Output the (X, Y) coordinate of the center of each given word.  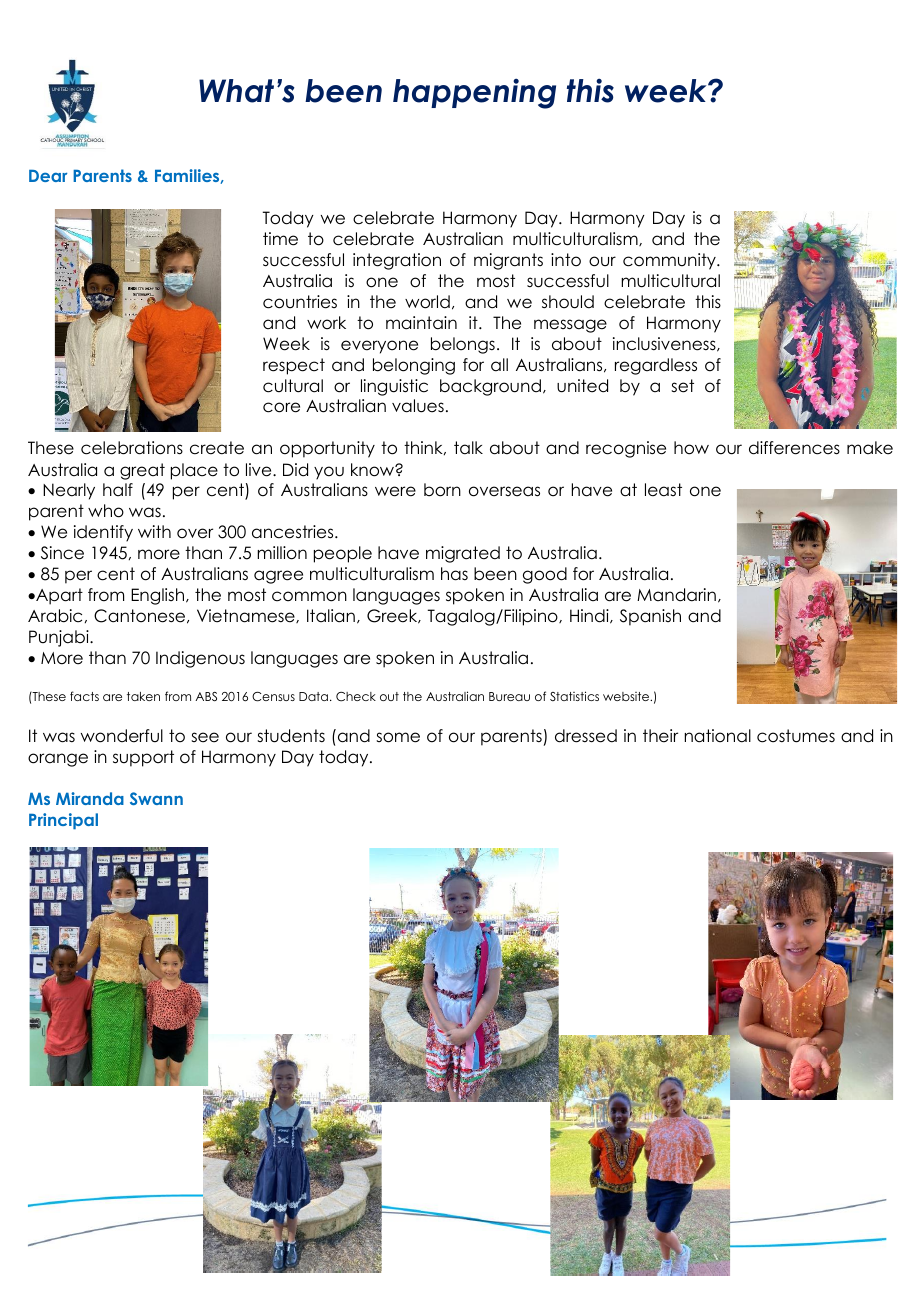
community (670, 261)
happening (474, 93)
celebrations (132, 448)
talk (468, 448)
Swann (156, 798)
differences (794, 448)
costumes (796, 736)
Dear (48, 175)
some (398, 737)
